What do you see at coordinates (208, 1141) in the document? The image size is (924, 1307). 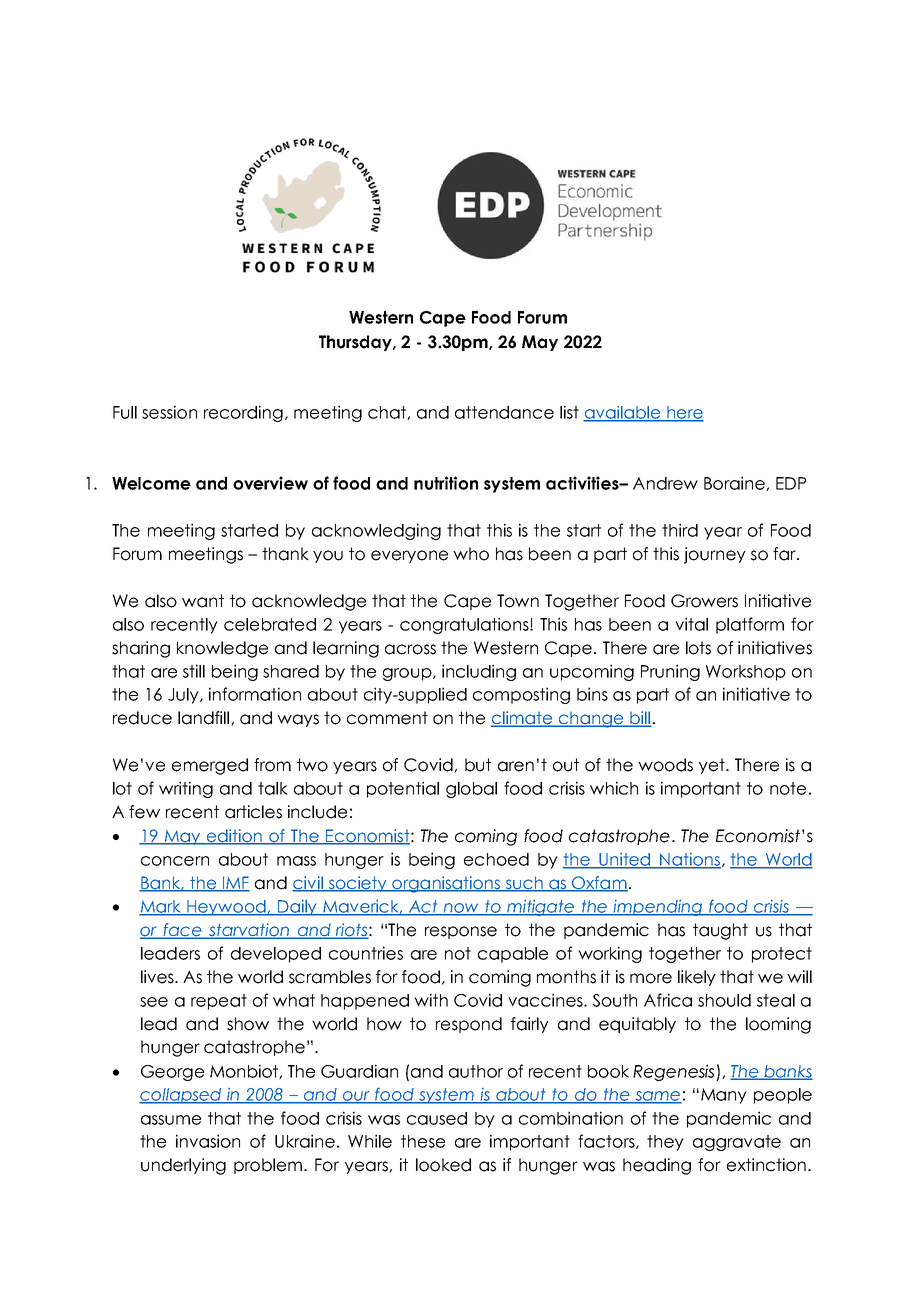 I see `invasion` at bounding box center [208, 1141].
